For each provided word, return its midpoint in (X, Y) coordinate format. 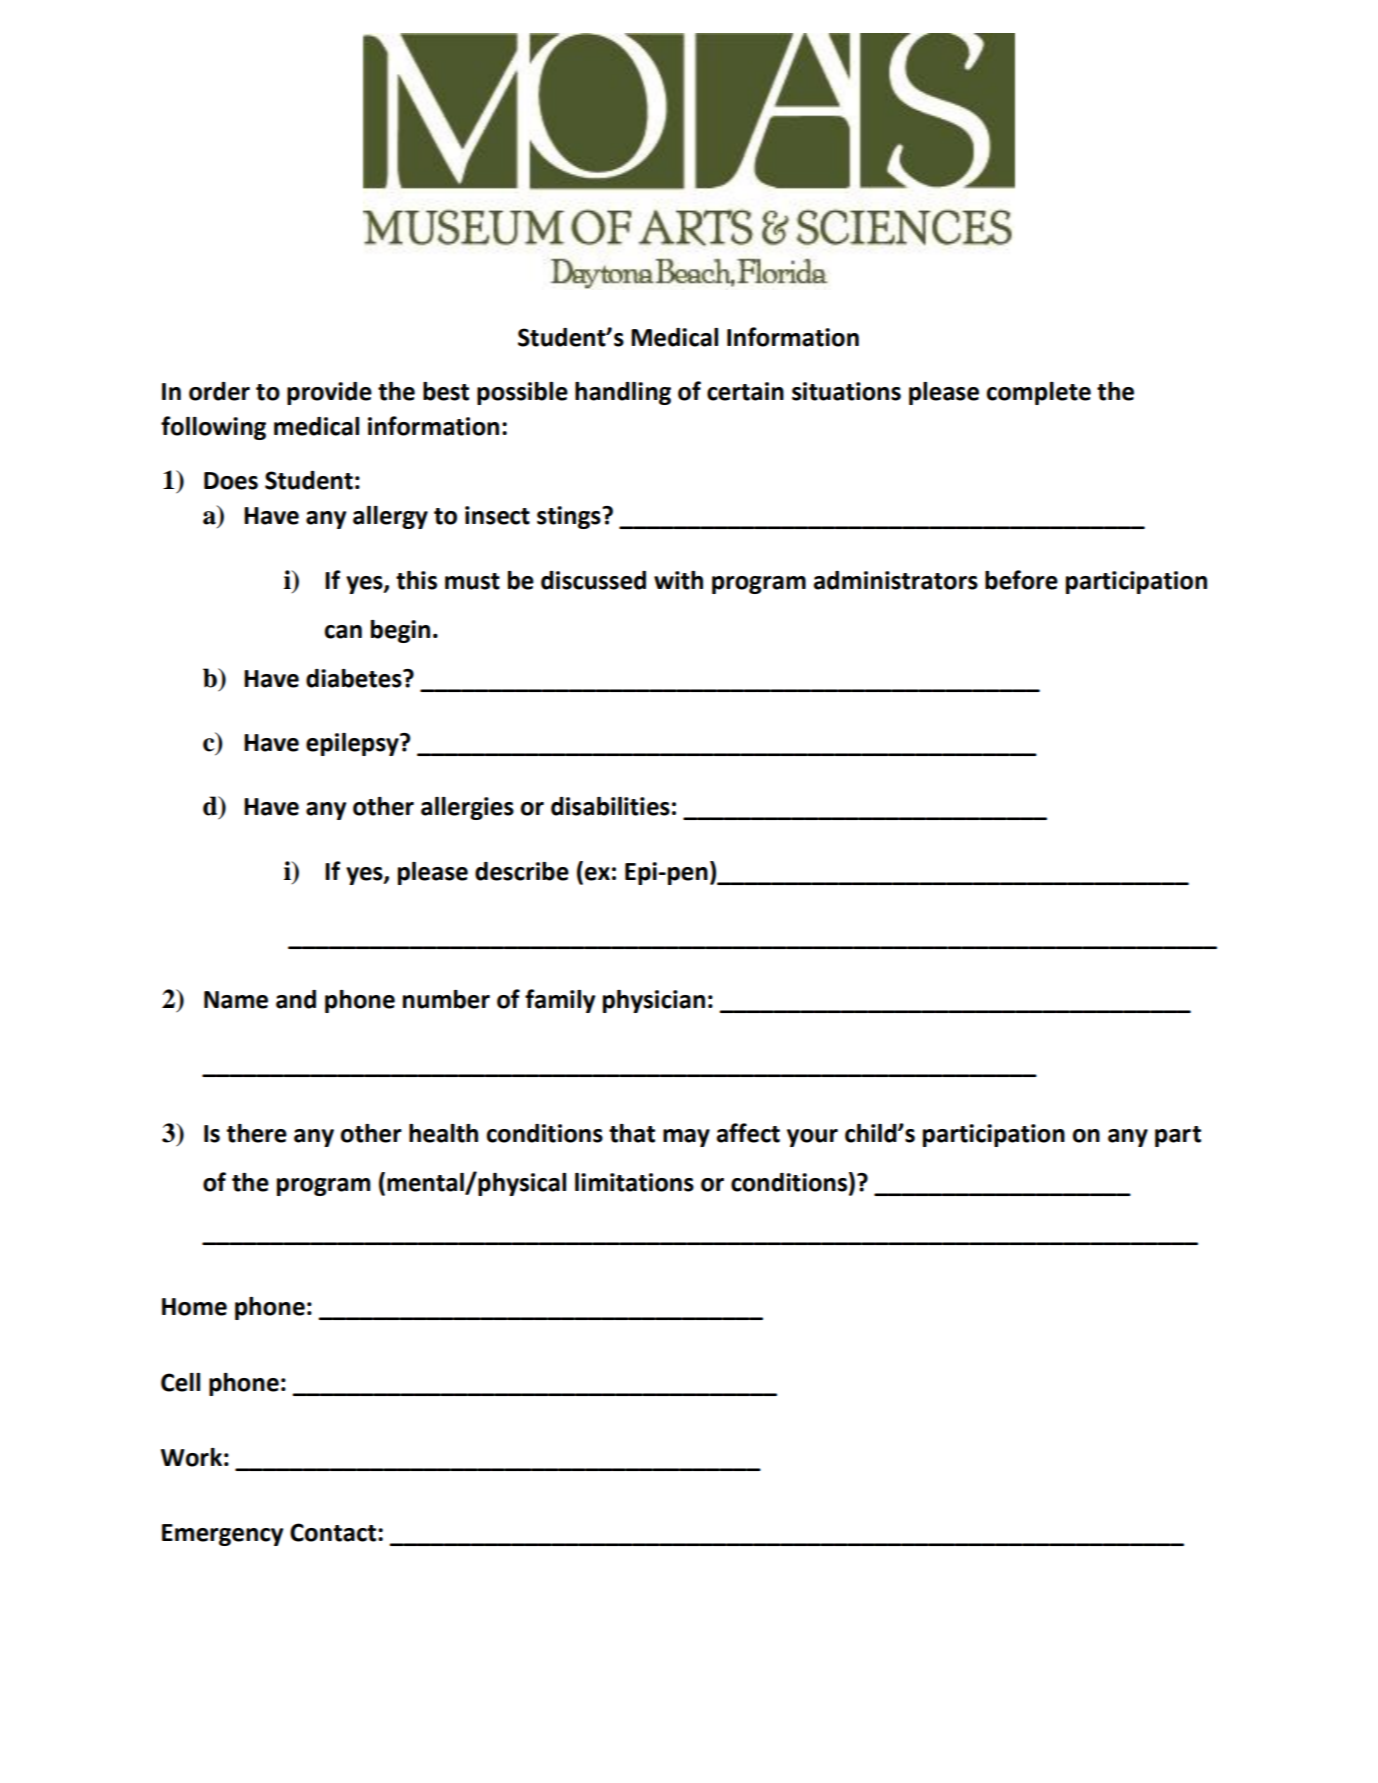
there (257, 1133)
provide (329, 393)
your (812, 1138)
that (632, 1133)
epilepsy (353, 744)
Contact (333, 1532)
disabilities (610, 806)
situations (846, 391)
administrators (896, 580)
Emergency (222, 1535)
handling (623, 393)
